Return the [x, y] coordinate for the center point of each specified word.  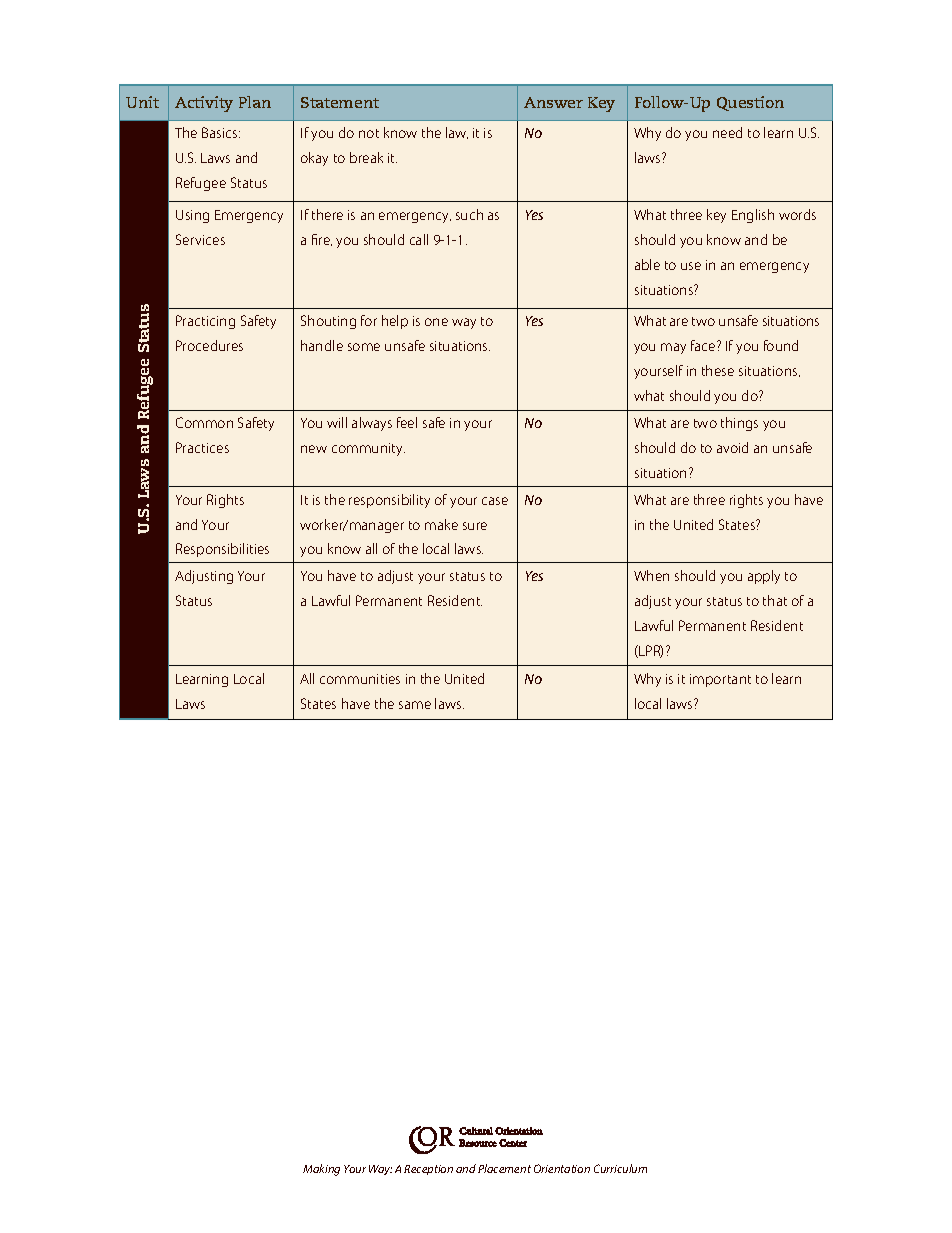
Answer [553, 102]
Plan [255, 102]
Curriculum [620, 1168]
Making [321, 1170]
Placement [504, 1168]
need [727, 132]
